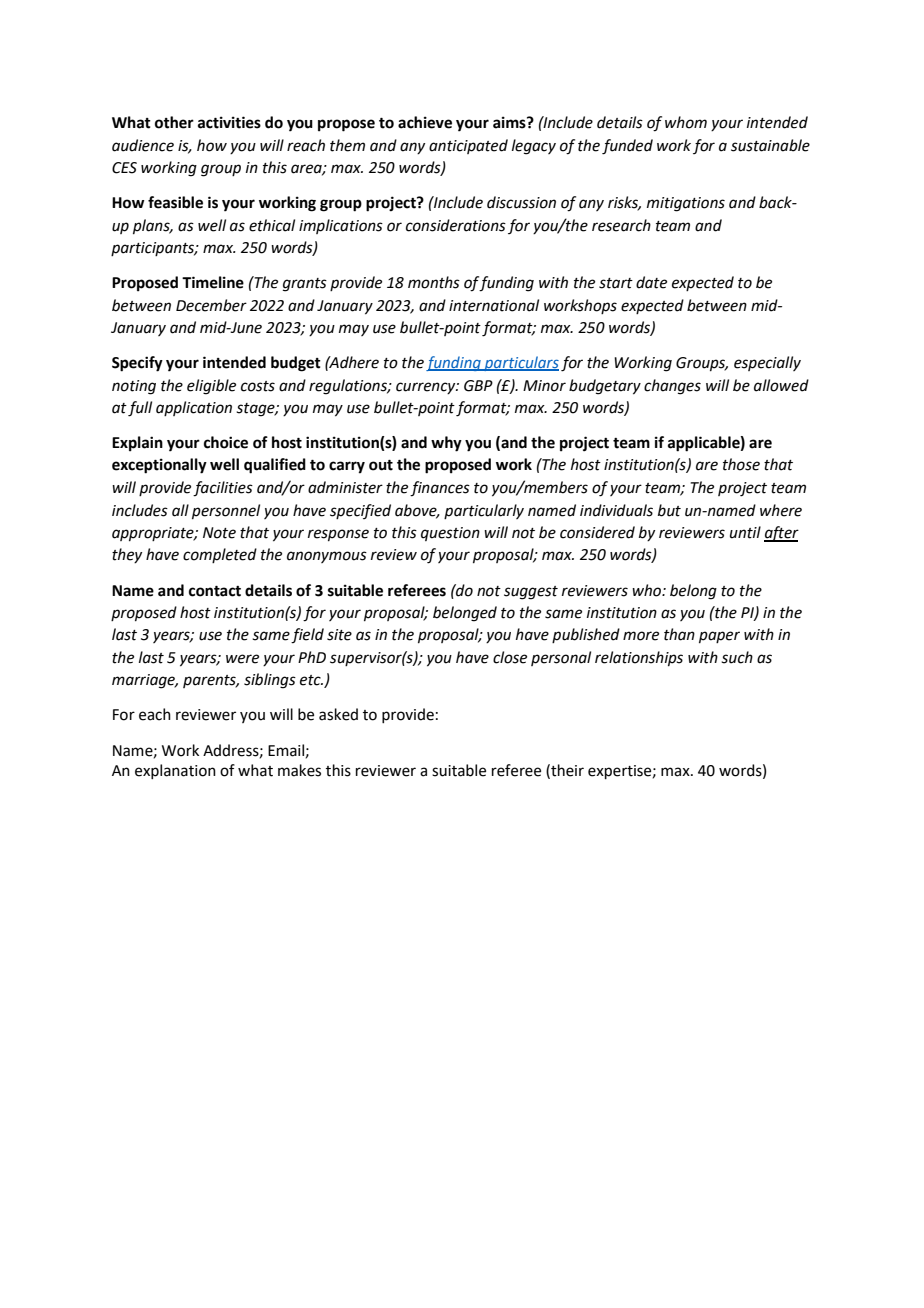 The image size is (924, 1308). Describe the element at coordinates (226, 442) in the document. I see `choice` at that location.
